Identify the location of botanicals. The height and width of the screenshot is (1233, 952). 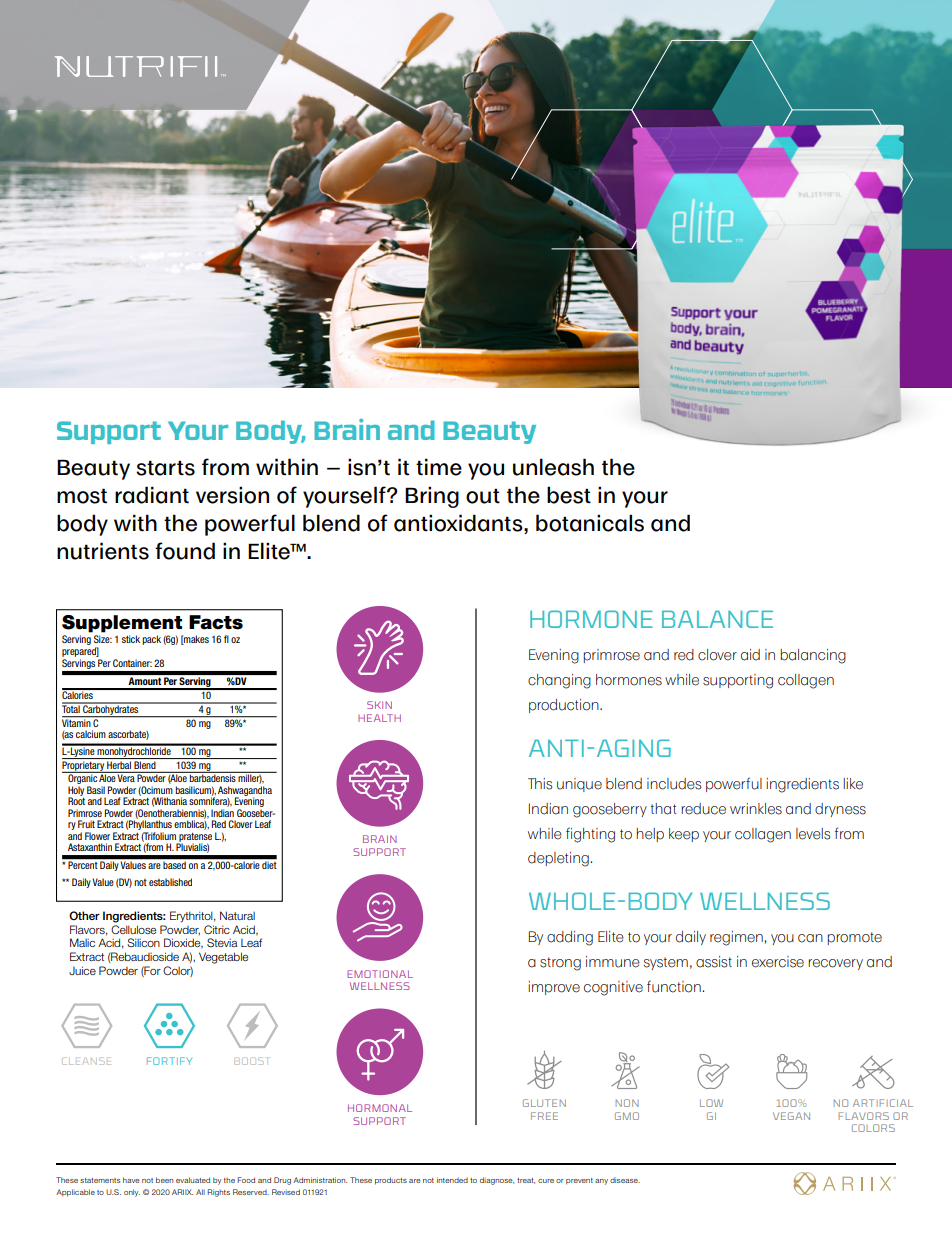
(590, 523).
